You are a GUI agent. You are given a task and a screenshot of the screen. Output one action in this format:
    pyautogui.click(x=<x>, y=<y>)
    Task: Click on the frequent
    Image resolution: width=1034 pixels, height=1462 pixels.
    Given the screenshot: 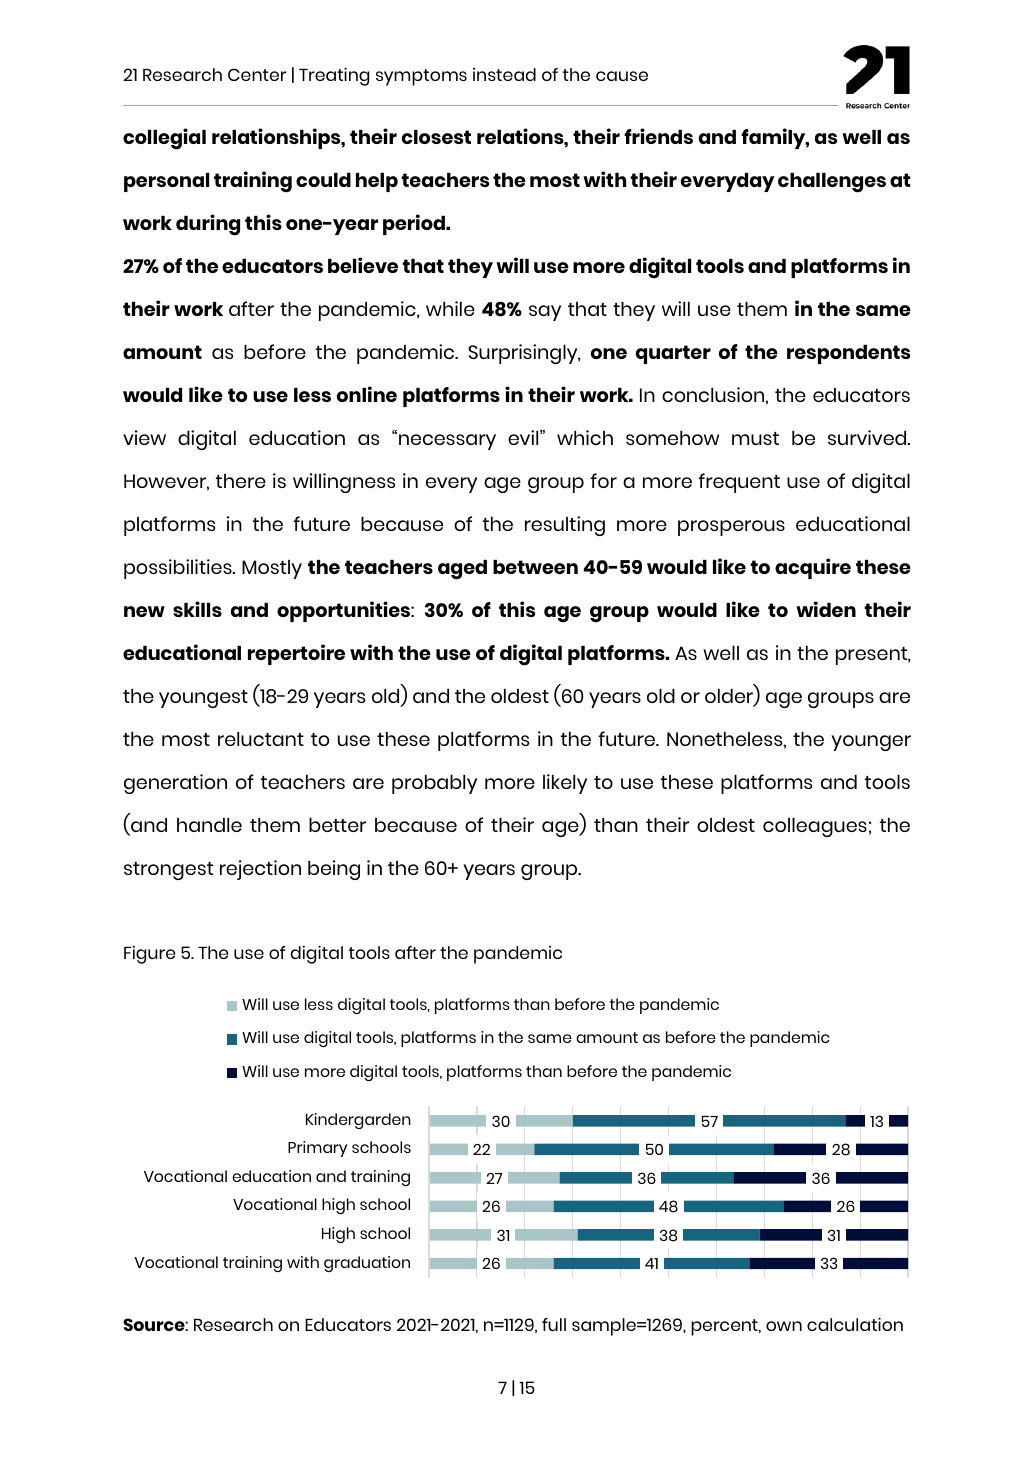 What is the action you would take?
    pyautogui.click(x=739, y=483)
